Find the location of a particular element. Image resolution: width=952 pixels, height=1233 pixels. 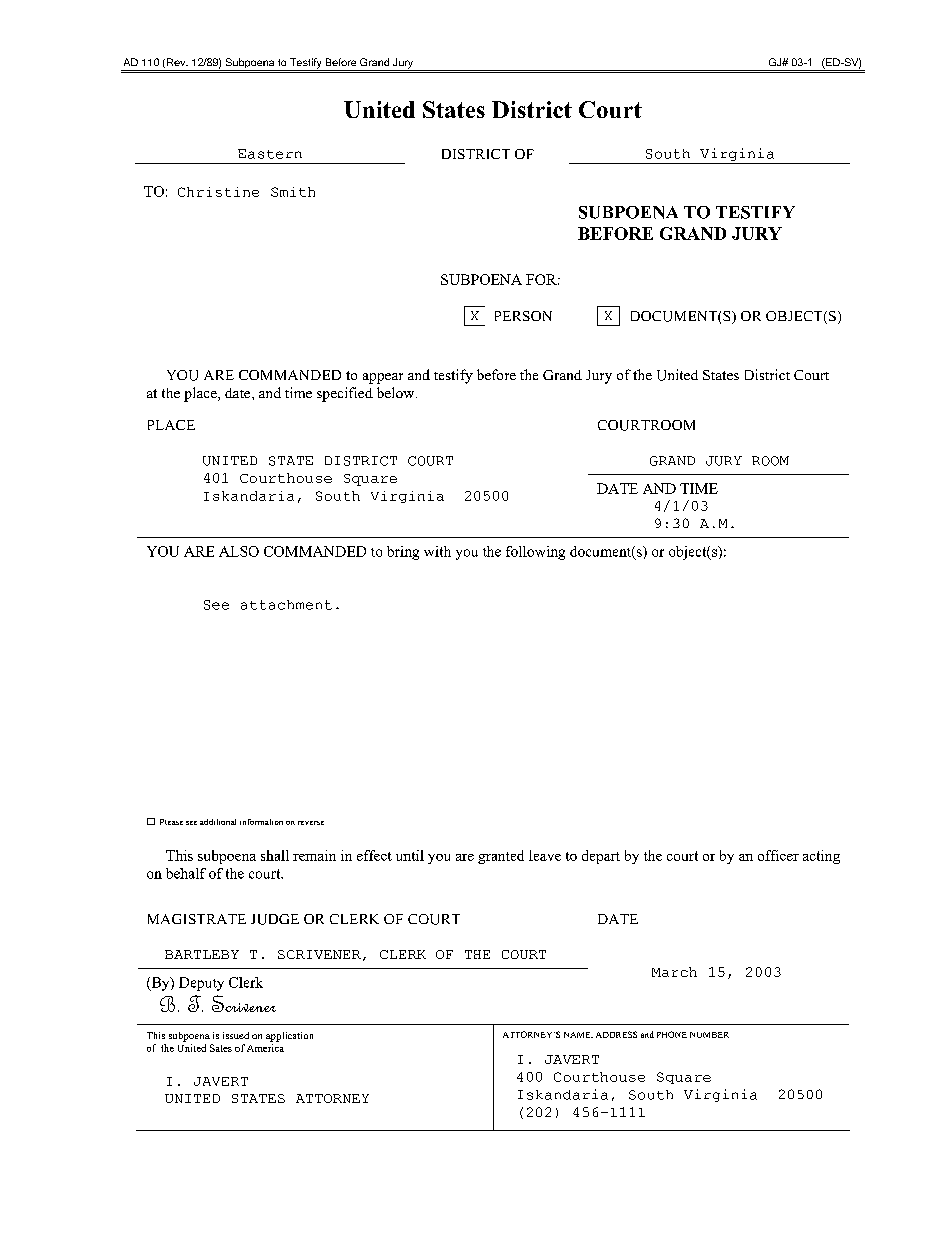

Smith is located at coordinates (293, 192).
